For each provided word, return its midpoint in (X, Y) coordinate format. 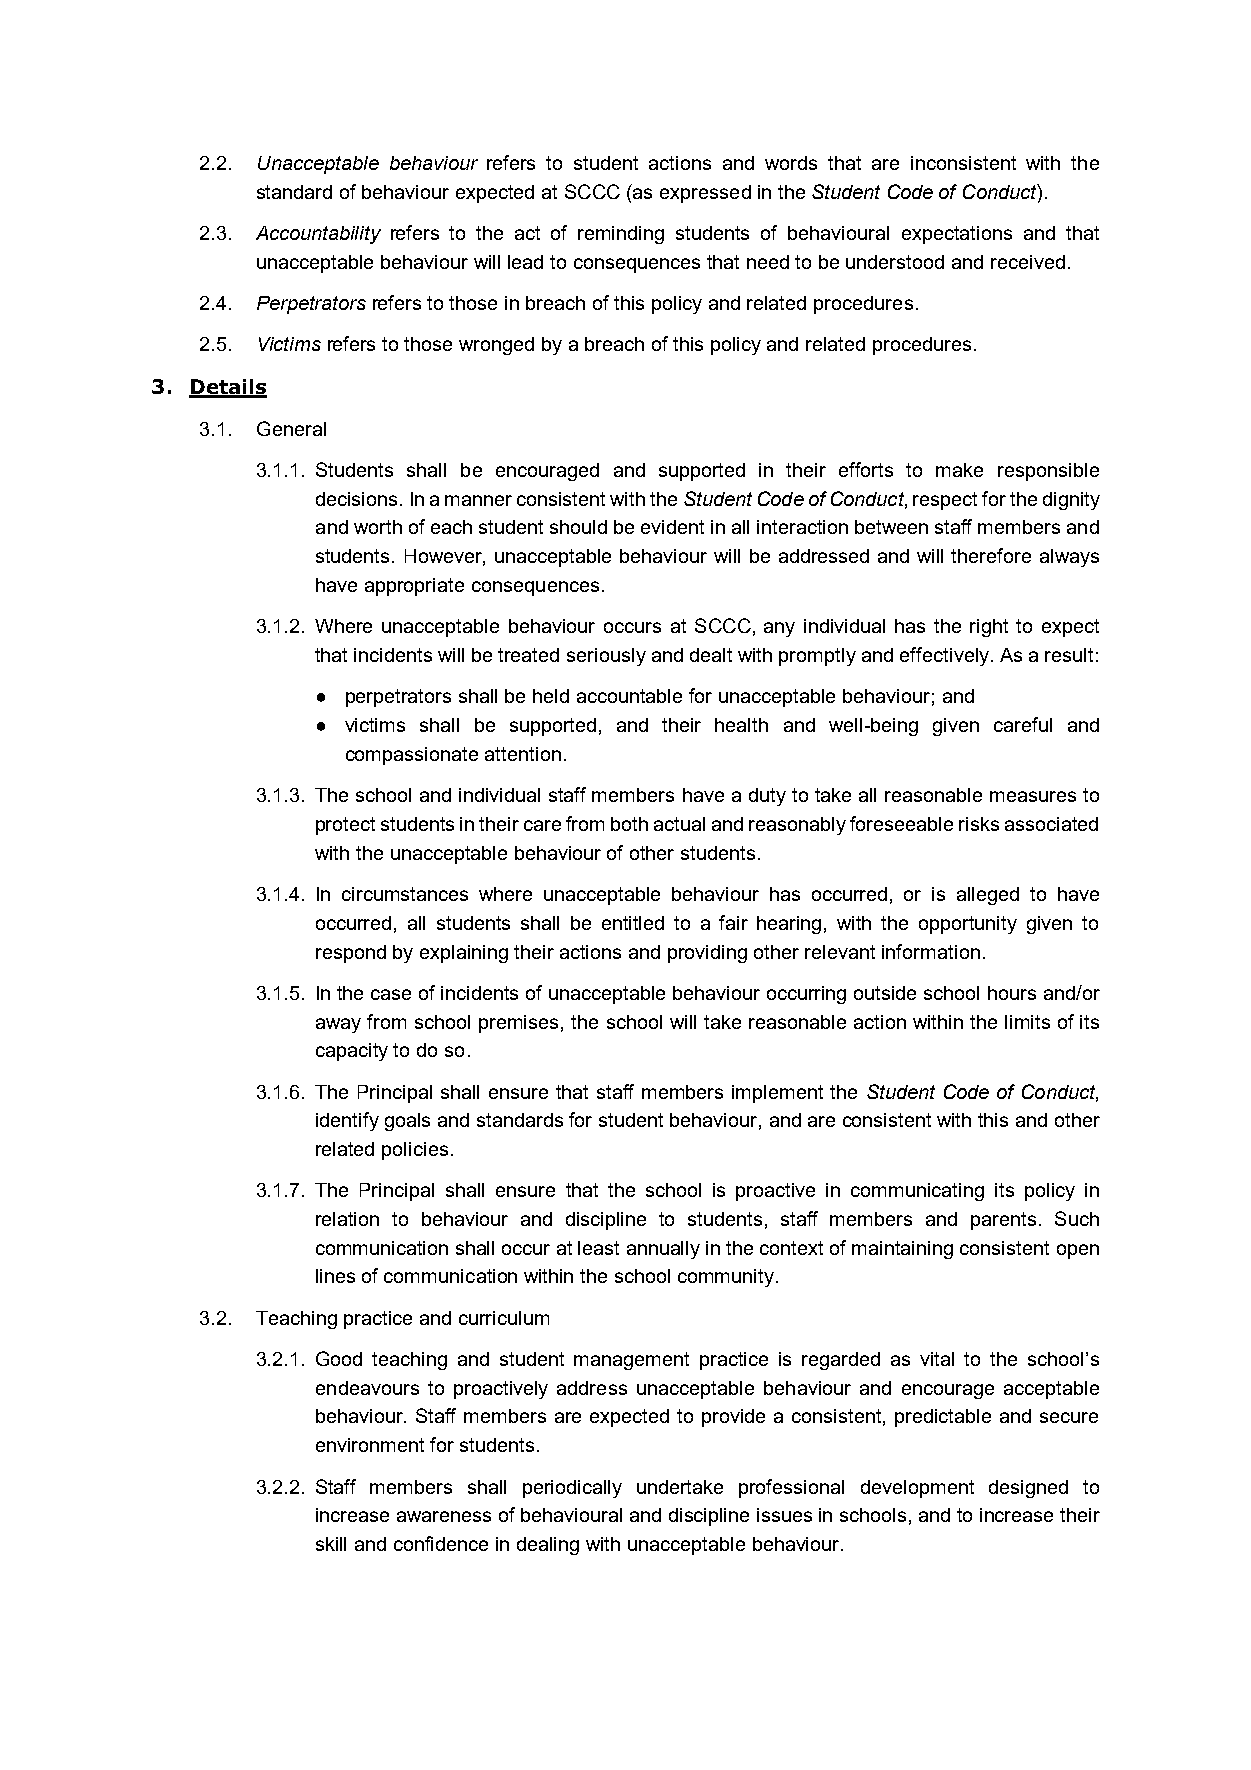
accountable (629, 696)
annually (663, 1250)
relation (347, 1219)
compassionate (412, 756)
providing (707, 954)
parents (1003, 1221)
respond (351, 954)
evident (672, 527)
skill (331, 1544)
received (1028, 262)
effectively (944, 656)
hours (1012, 993)
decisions (356, 499)
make (959, 470)
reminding (621, 235)
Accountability (318, 235)
